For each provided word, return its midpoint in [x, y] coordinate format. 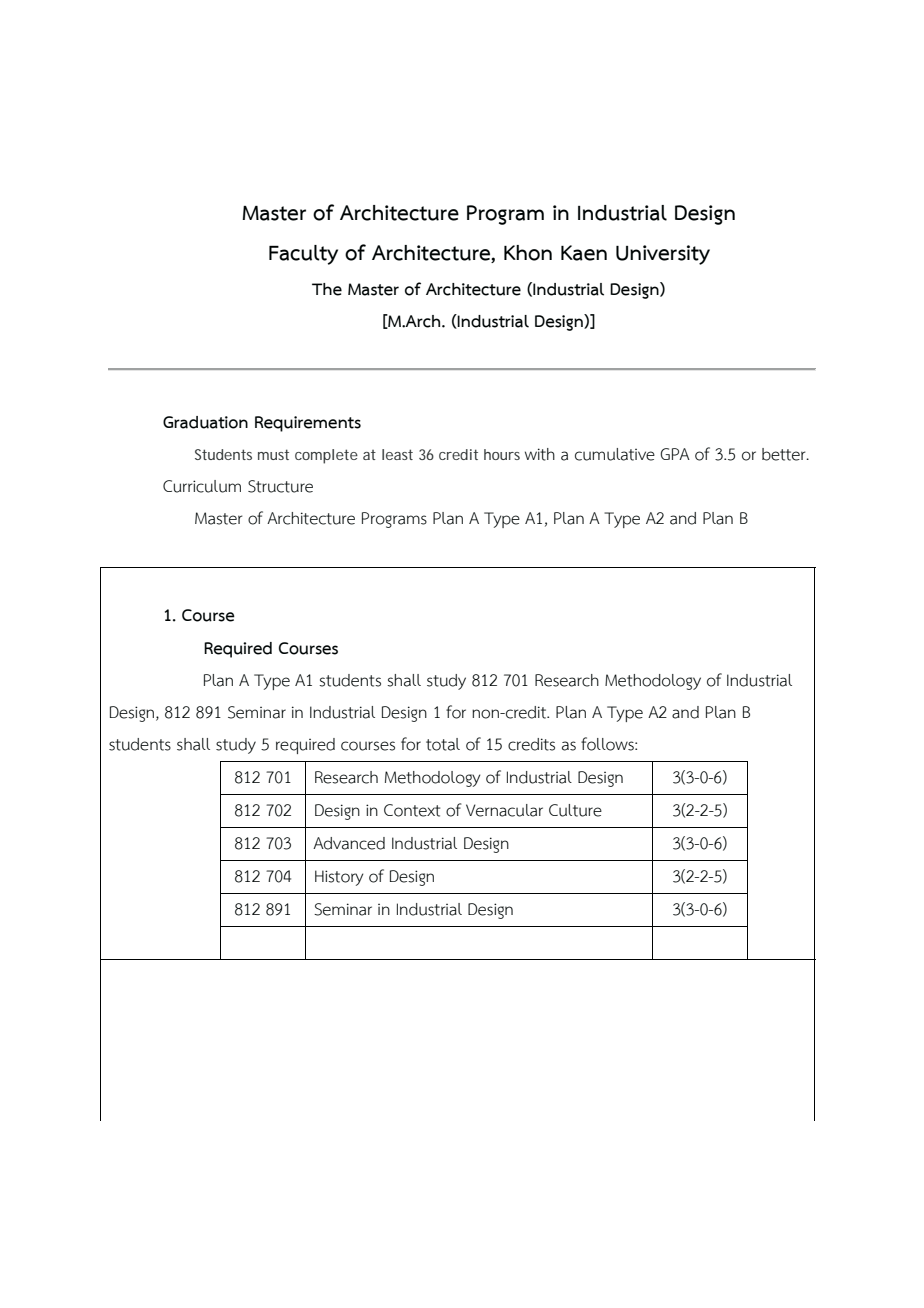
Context [412, 810]
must [273, 454]
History [339, 878]
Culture [575, 810]
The [327, 289]
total [443, 744]
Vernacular [504, 810]
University [663, 255]
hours [502, 454]
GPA [675, 454]
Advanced [349, 843]
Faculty [303, 255]
